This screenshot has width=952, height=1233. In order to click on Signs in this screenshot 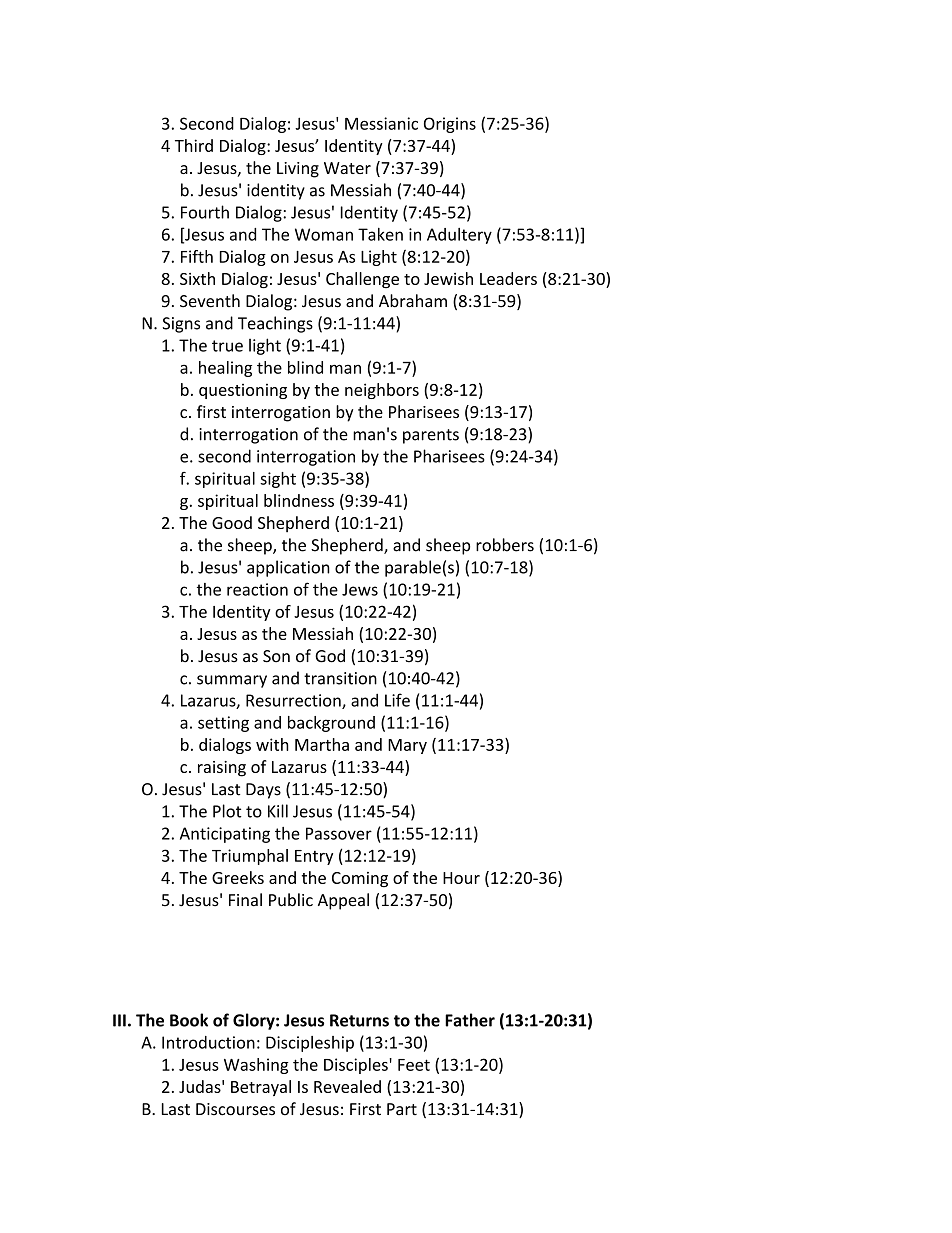, I will do `click(181, 325)`.
